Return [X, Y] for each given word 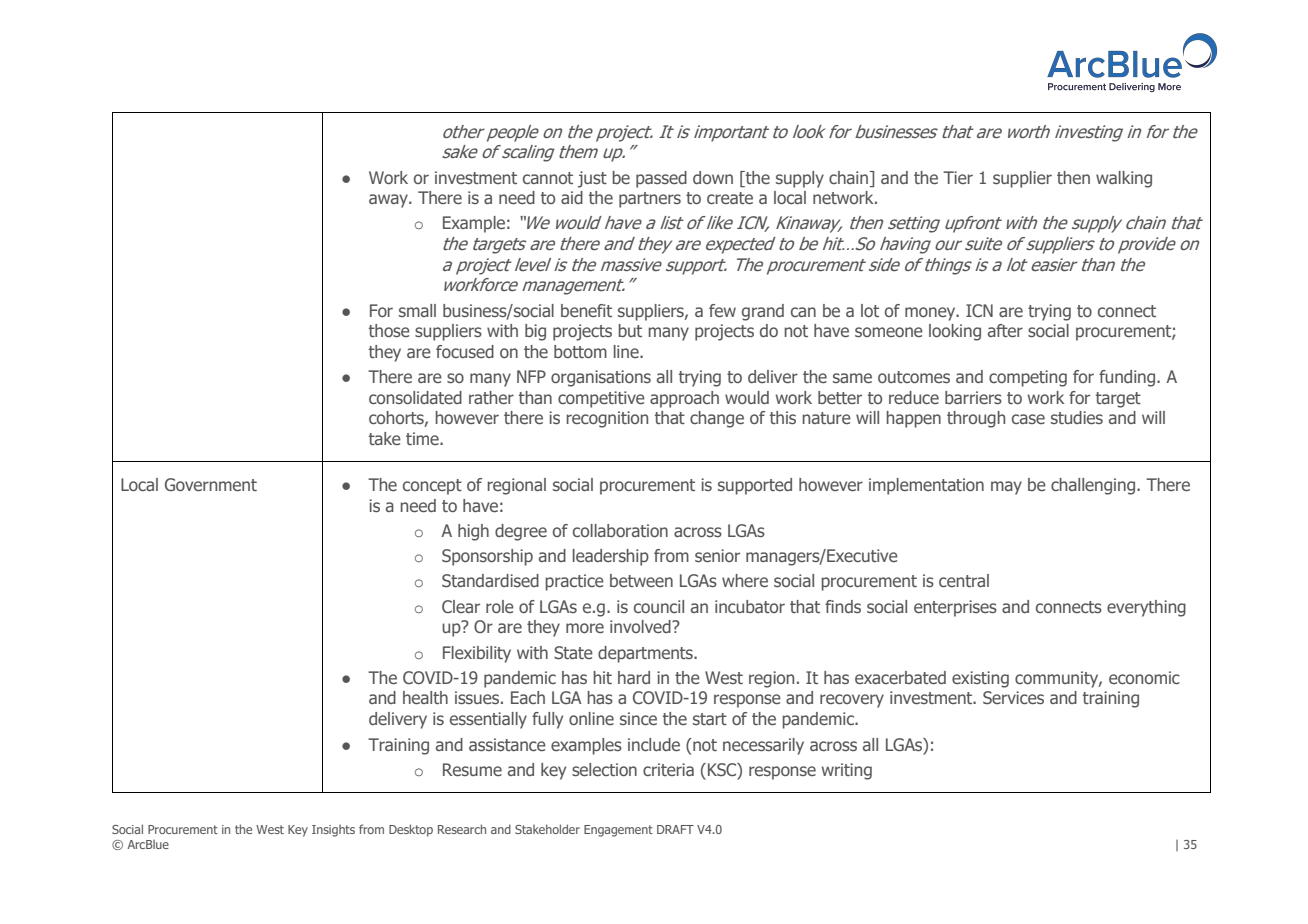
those [389, 330]
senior [717, 555]
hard [634, 677]
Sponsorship [487, 557]
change [717, 419]
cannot [548, 178]
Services [1013, 698]
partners [650, 200]
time [423, 438]
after [1005, 330]
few [722, 310]
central [964, 580]
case [1028, 419]
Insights [333, 831]
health [425, 697]
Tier [958, 177]
